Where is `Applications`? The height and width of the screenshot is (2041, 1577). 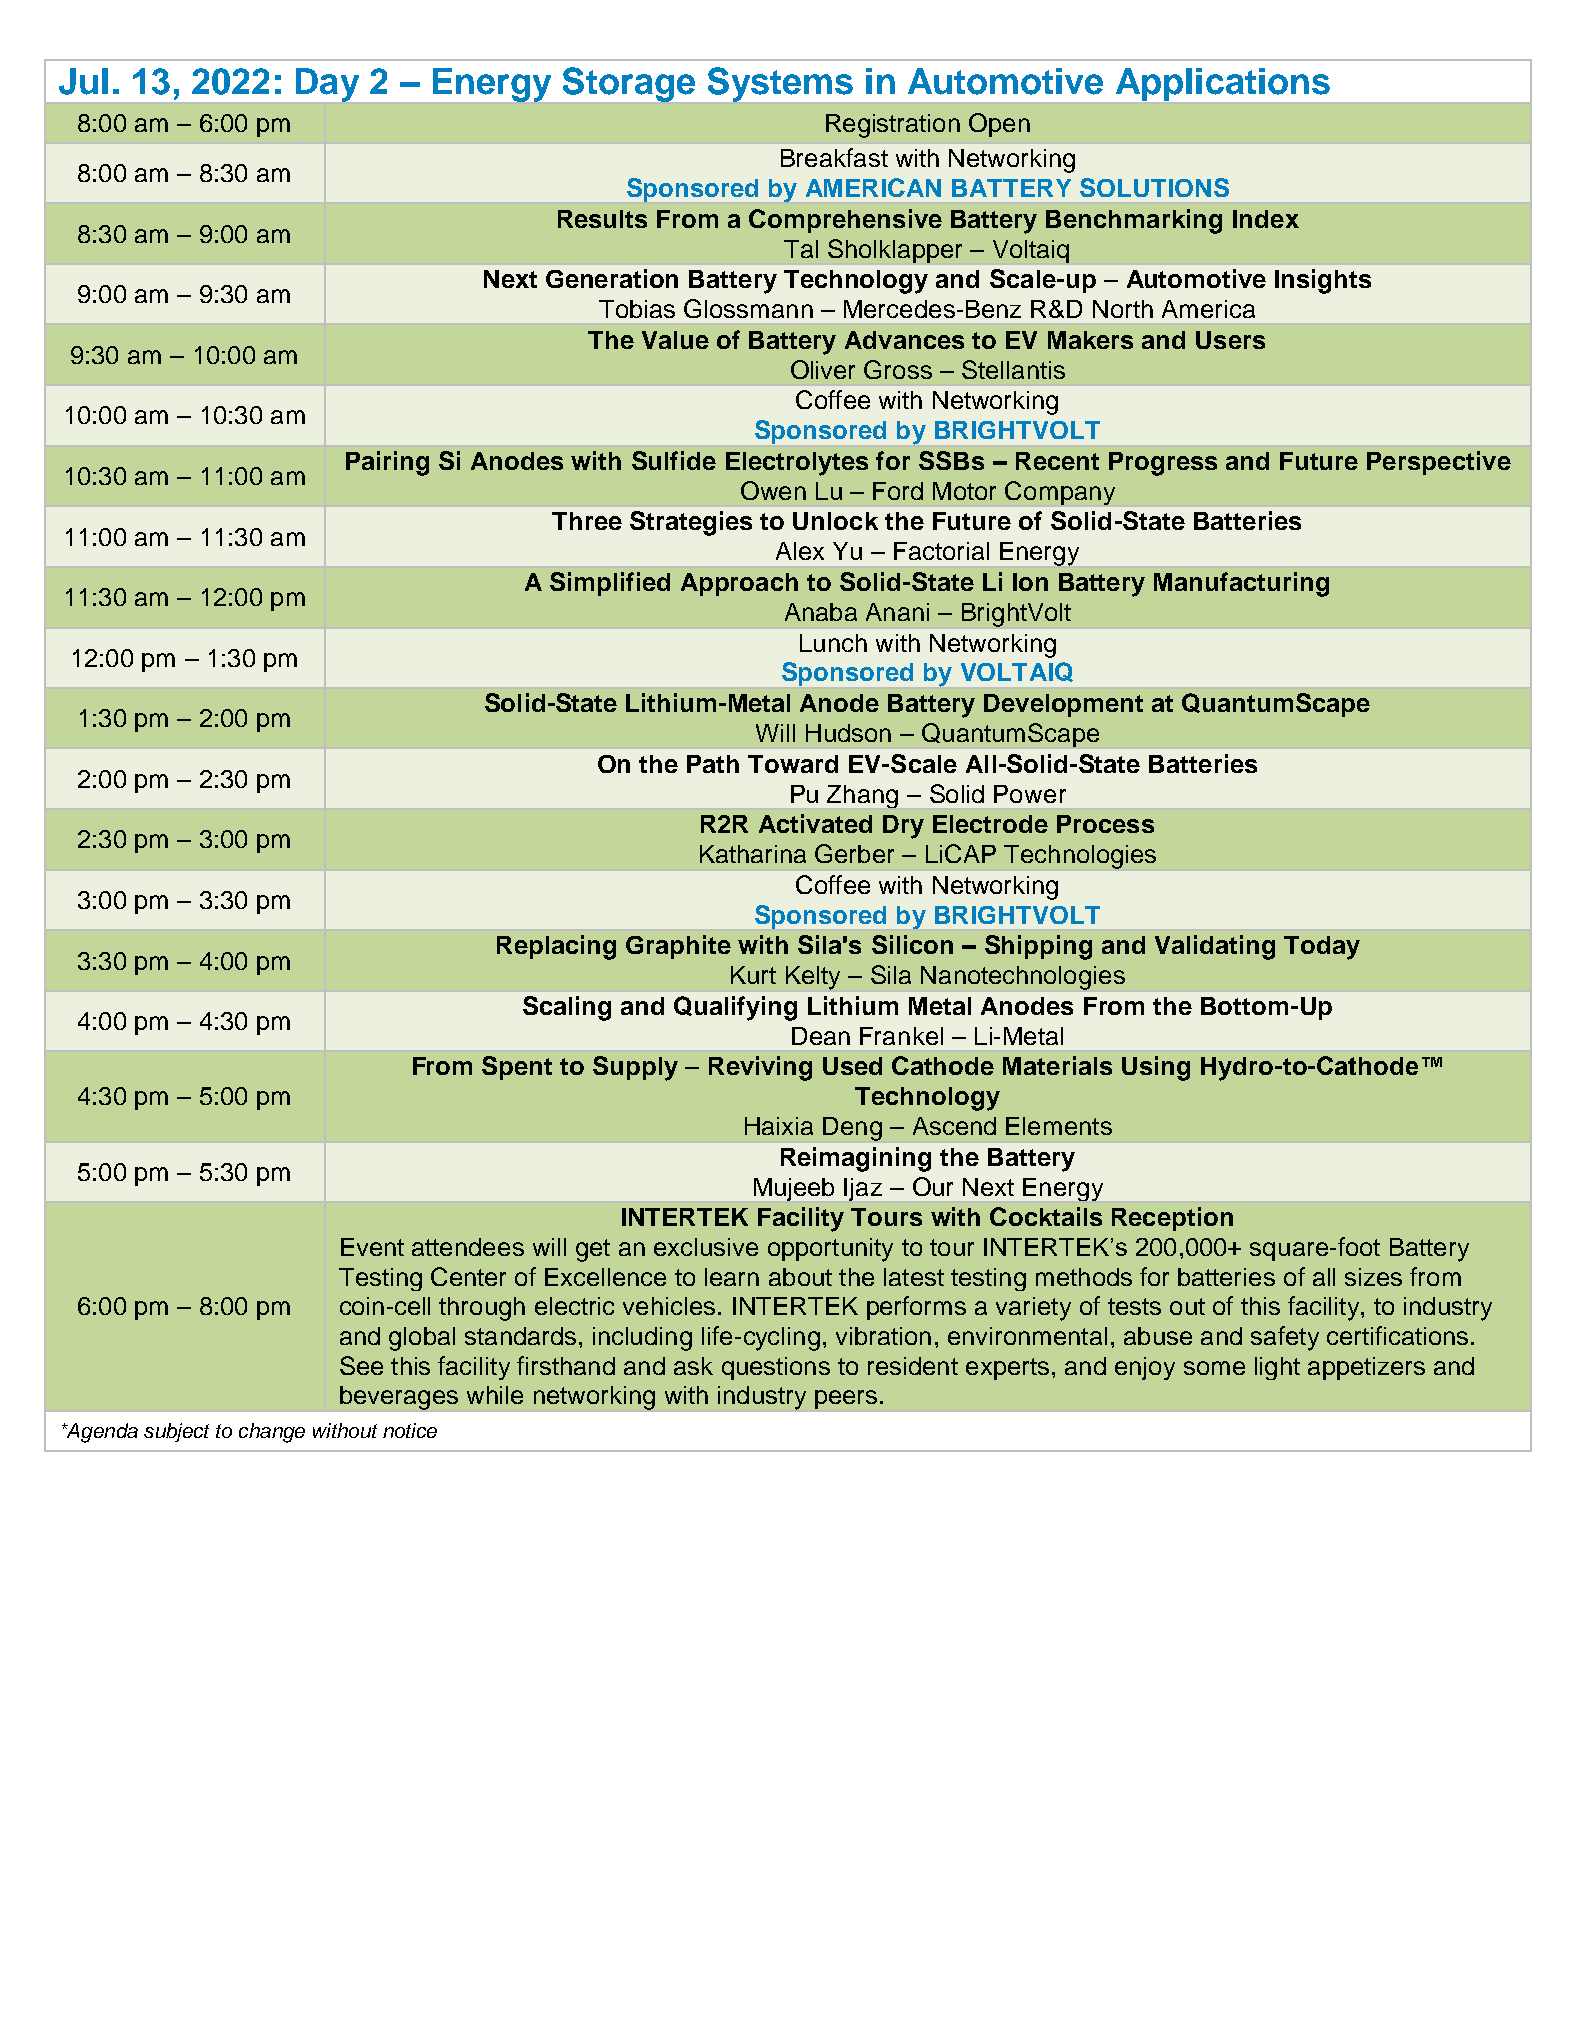
Applications is located at coordinates (1223, 84).
